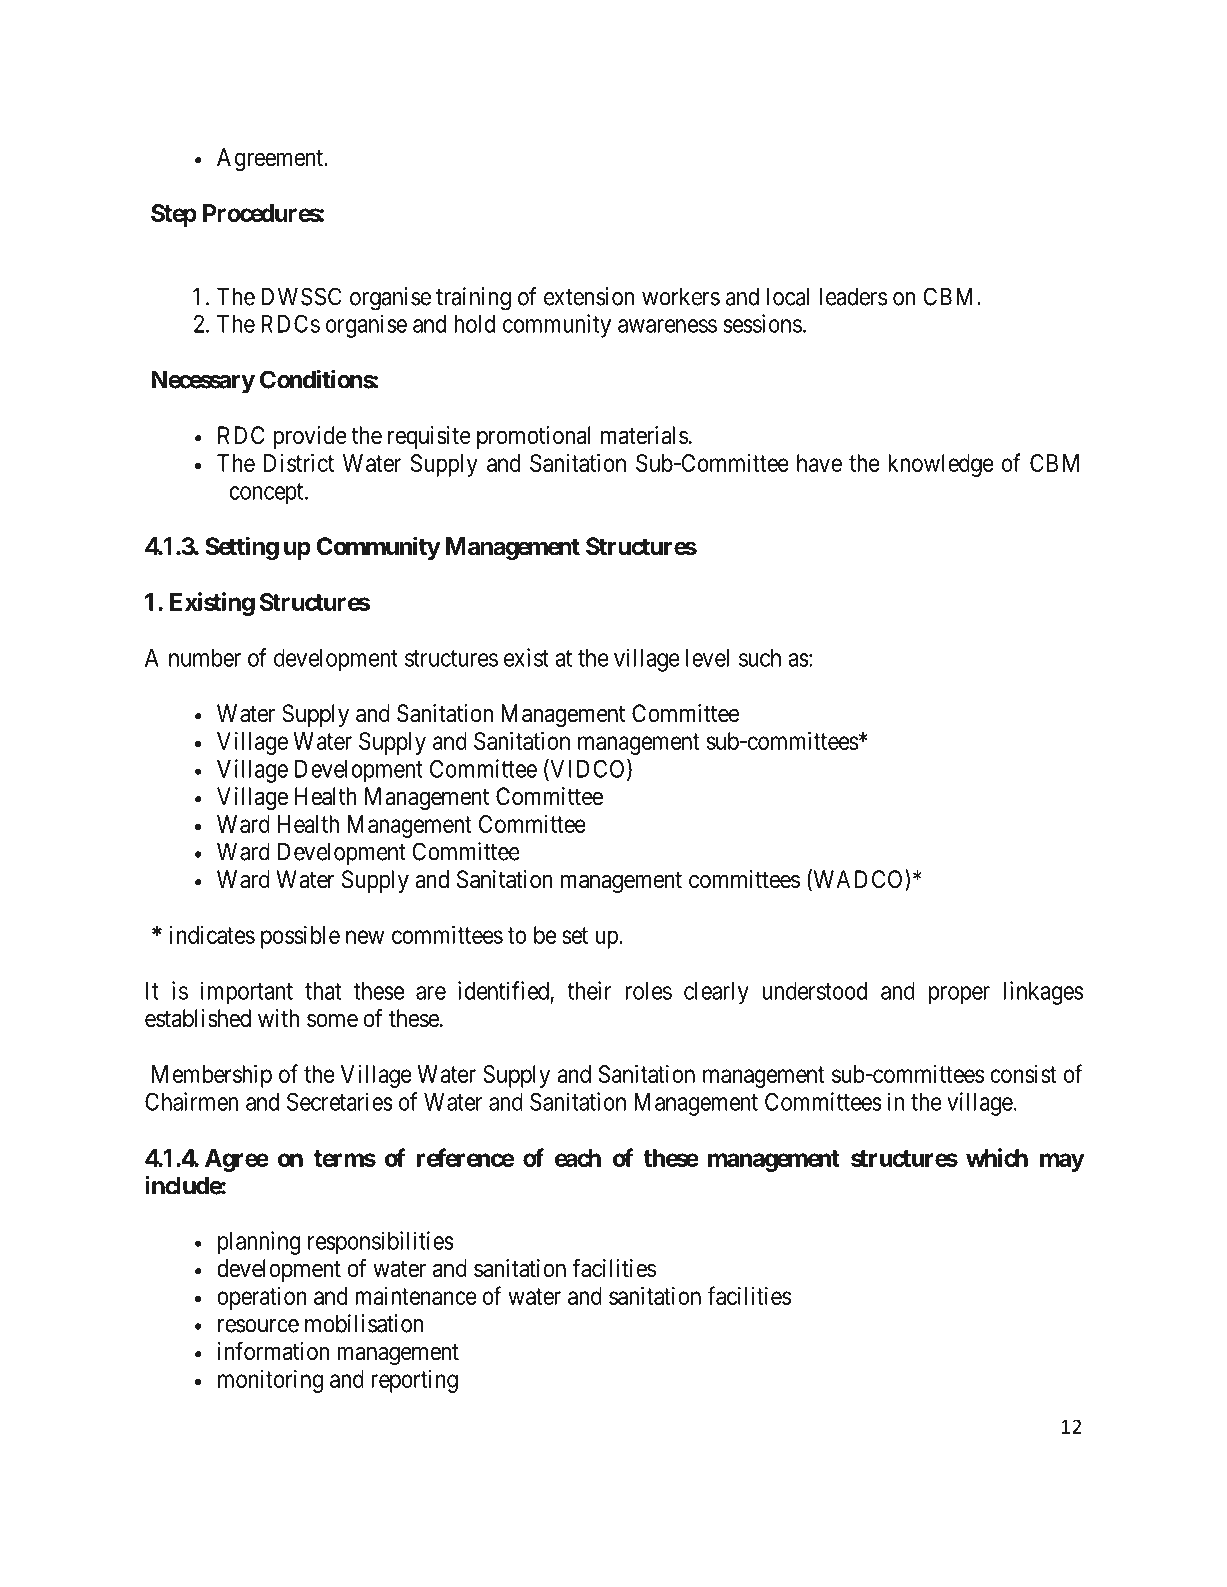 Image resolution: width=1227 pixels, height=1587 pixels. What do you see at coordinates (278, 1018) in the screenshot?
I see `with` at bounding box center [278, 1018].
